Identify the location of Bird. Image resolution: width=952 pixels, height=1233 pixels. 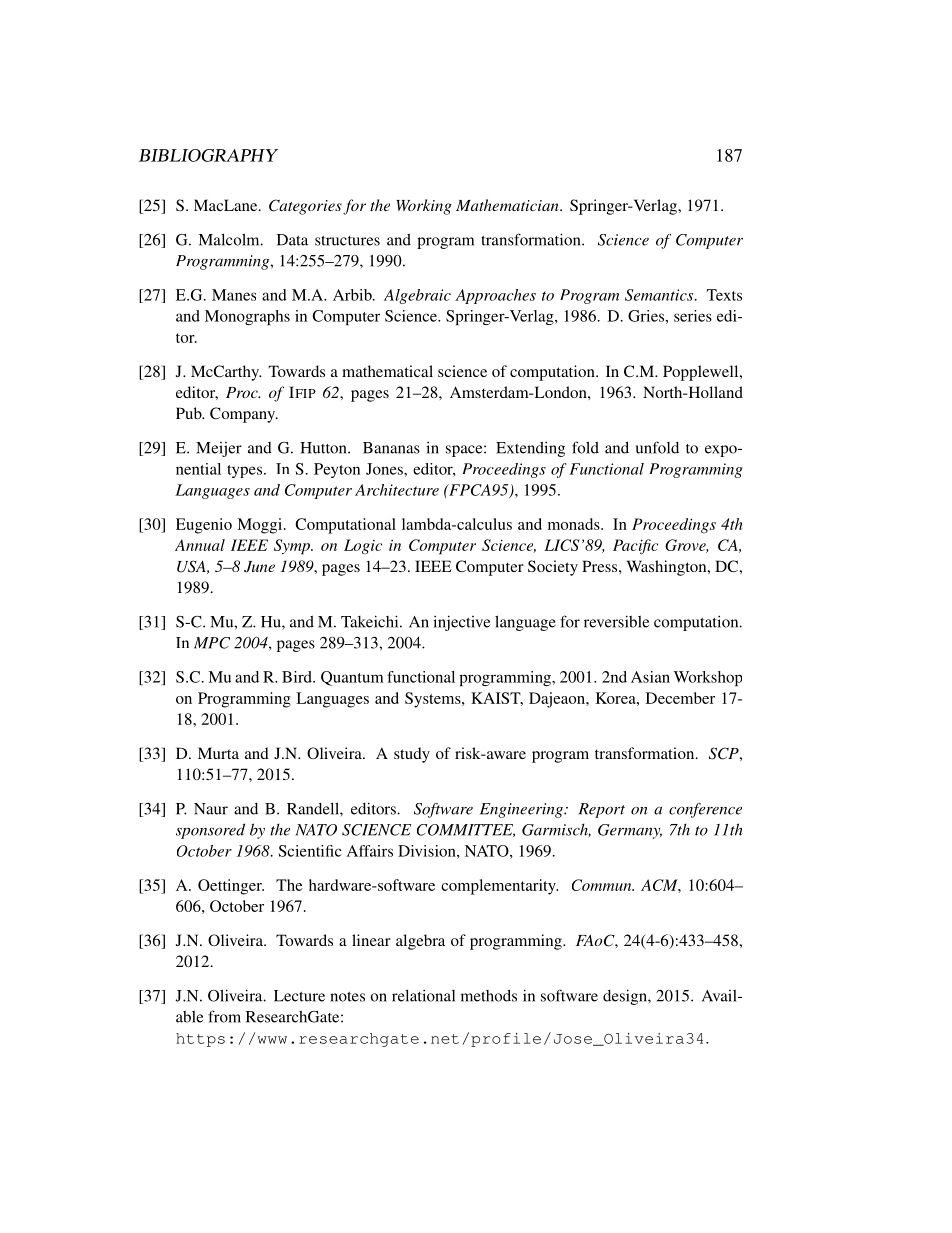
(298, 677).
